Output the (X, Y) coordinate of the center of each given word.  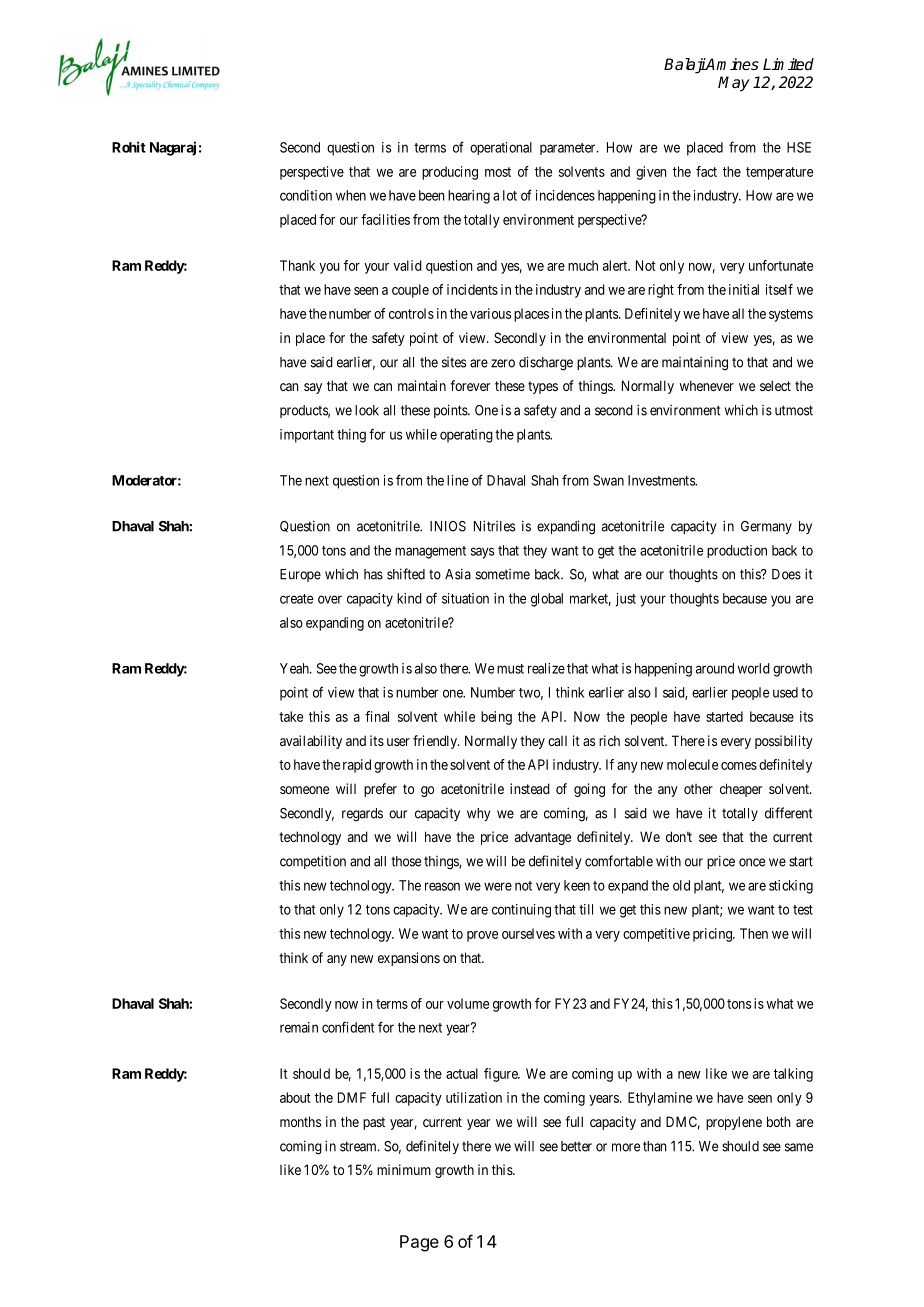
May (734, 84)
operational (501, 148)
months (300, 1121)
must (510, 669)
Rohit (129, 147)
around (715, 668)
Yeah (295, 668)
